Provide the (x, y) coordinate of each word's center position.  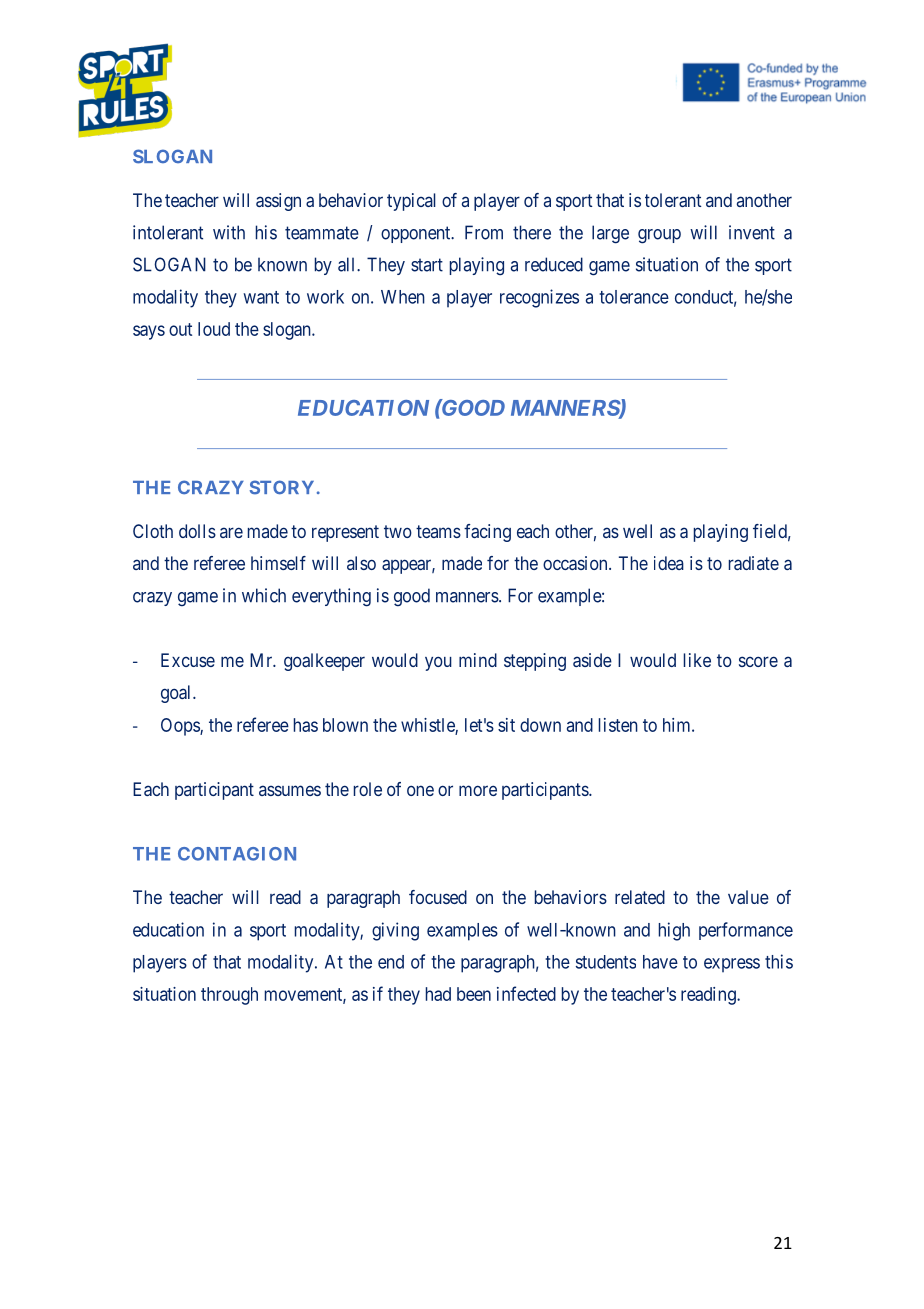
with (229, 232)
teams (438, 531)
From (484, 232)
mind (478, 660)
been (474, 994)
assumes (290, 790)
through (229, 996)
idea (669, 563)
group (659, 236)
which (264, 595)
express (732, 965)
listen (618, 725)
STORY (282, 487)
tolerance (634, 297)
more (478, 790)
